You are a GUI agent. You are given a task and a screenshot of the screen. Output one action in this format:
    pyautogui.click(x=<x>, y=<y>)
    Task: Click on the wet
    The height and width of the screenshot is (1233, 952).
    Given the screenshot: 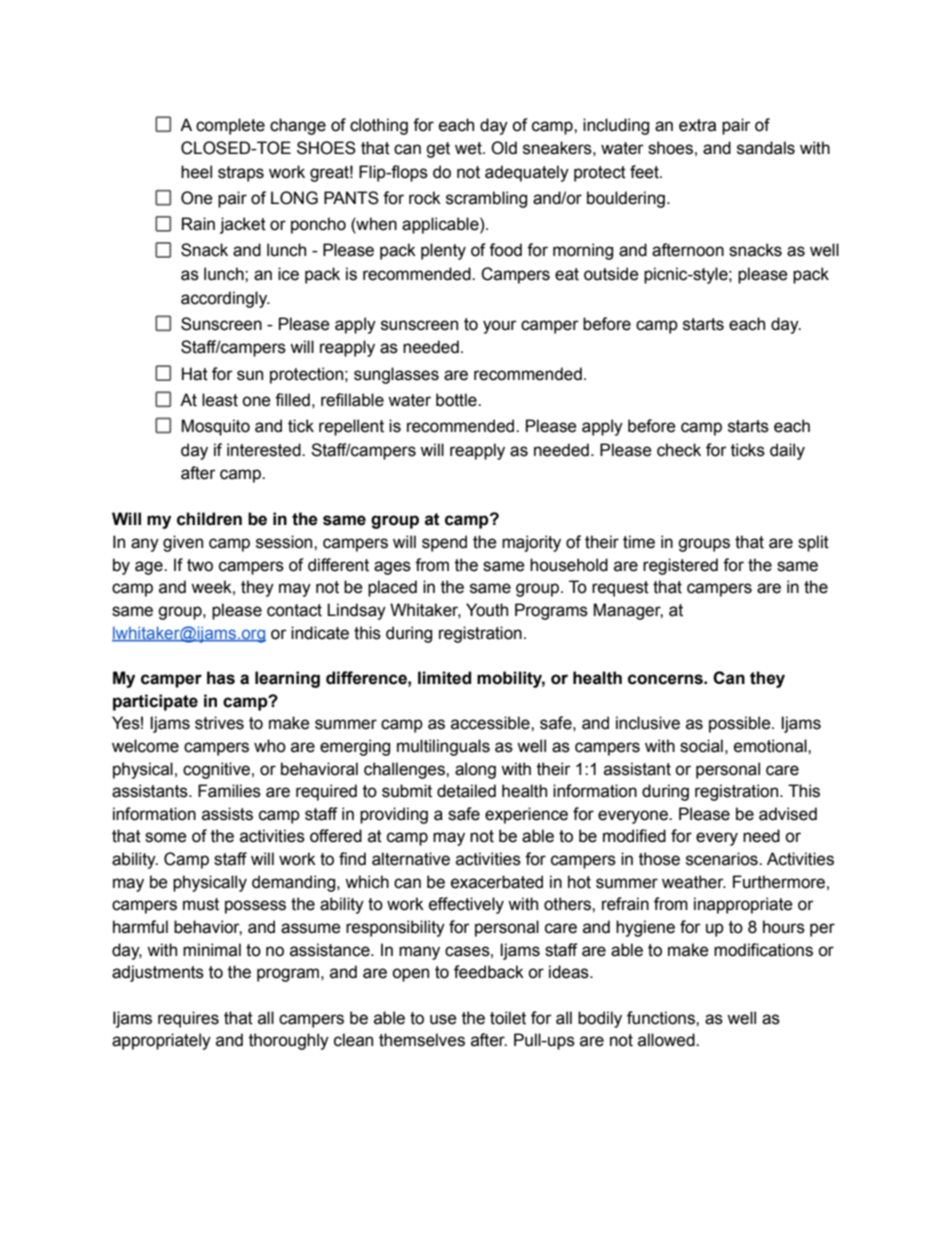 What is the action you would take?
    pyautogui.click(x=469, y=148)
